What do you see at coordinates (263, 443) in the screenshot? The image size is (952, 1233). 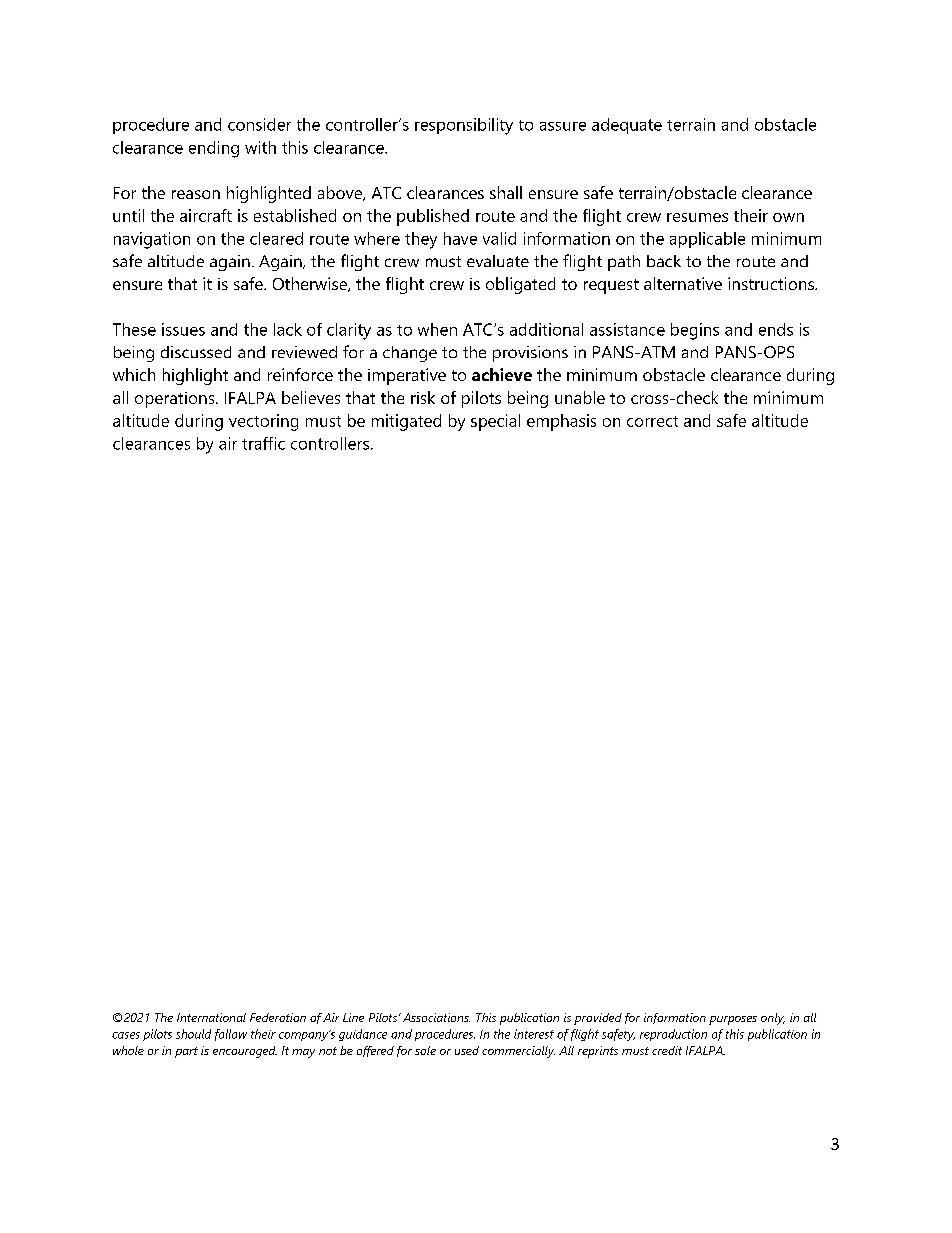 I see `traffic` at bounding box center [263, 443].
